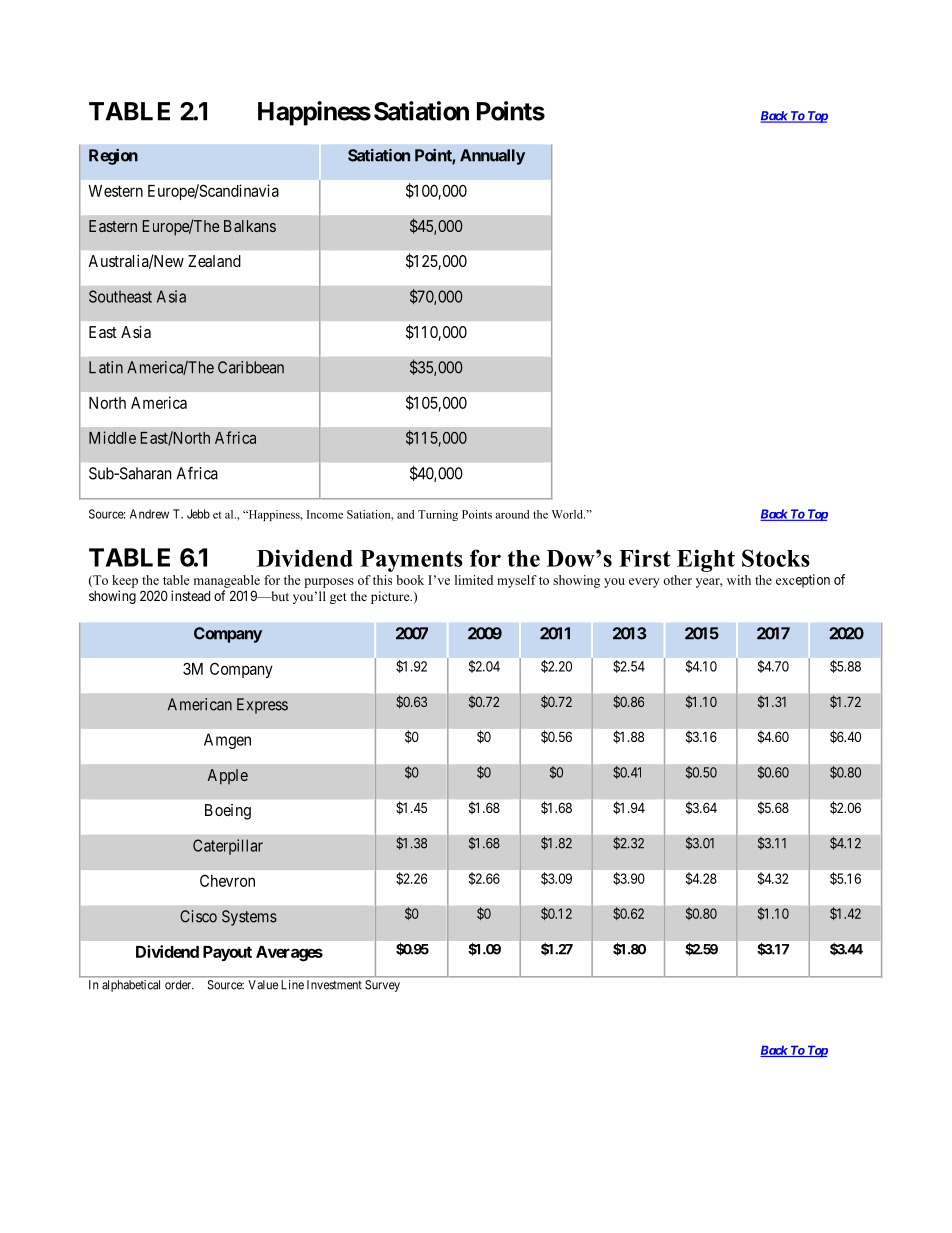 The height and width of the page is (1233, 952). What do you see at coordinates (251, 367) in the page?
I see `Caribbean` at bounding box center [251, 367].
